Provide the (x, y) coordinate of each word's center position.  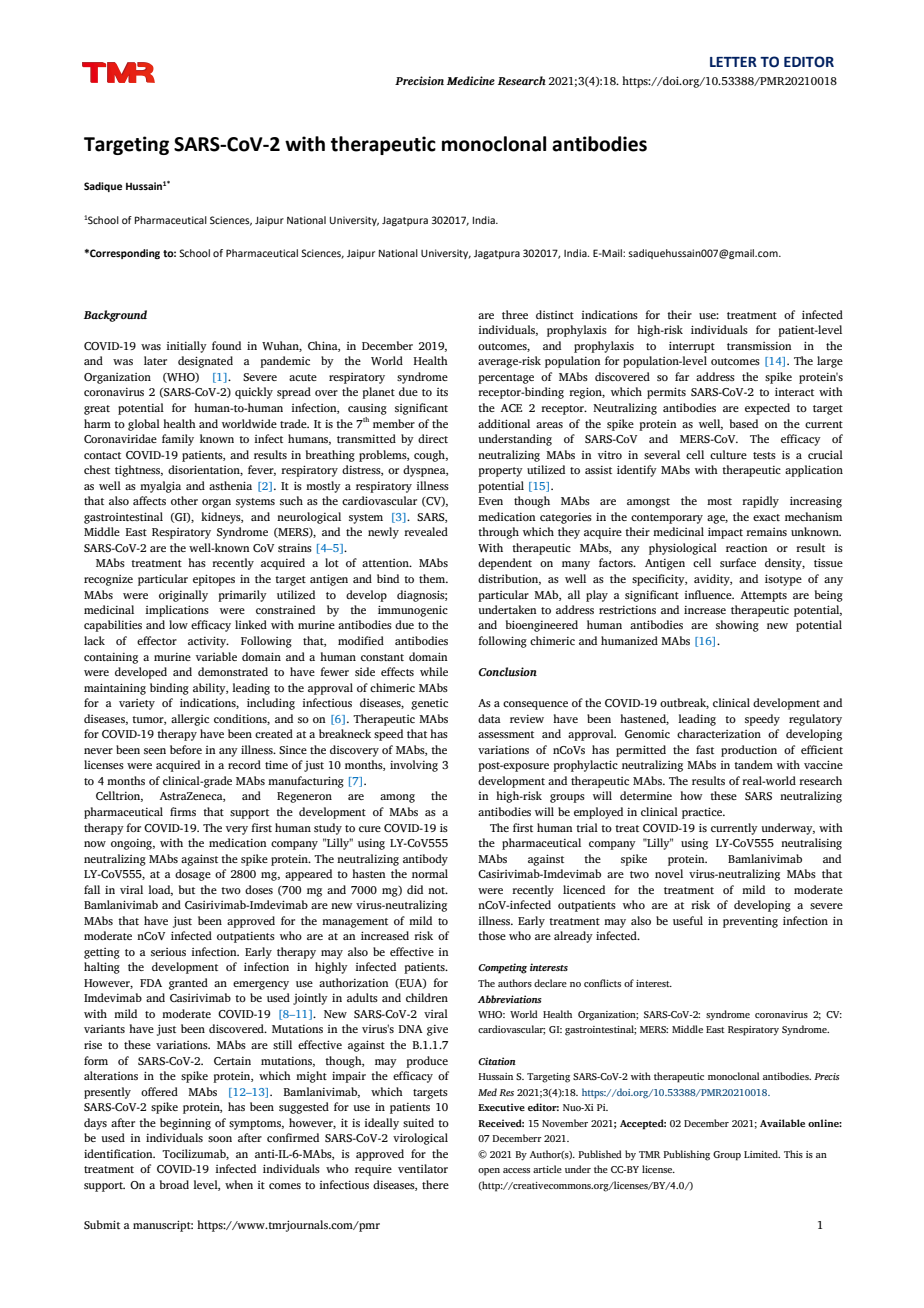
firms (183, 811)
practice (703, 813)
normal (430, 873)
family (178, 440)
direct (433, 438)
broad (174, 1184)
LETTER (733, 62)
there (435, 1184)
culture (728, 454)
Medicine (471, 80)
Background (115, 316)
